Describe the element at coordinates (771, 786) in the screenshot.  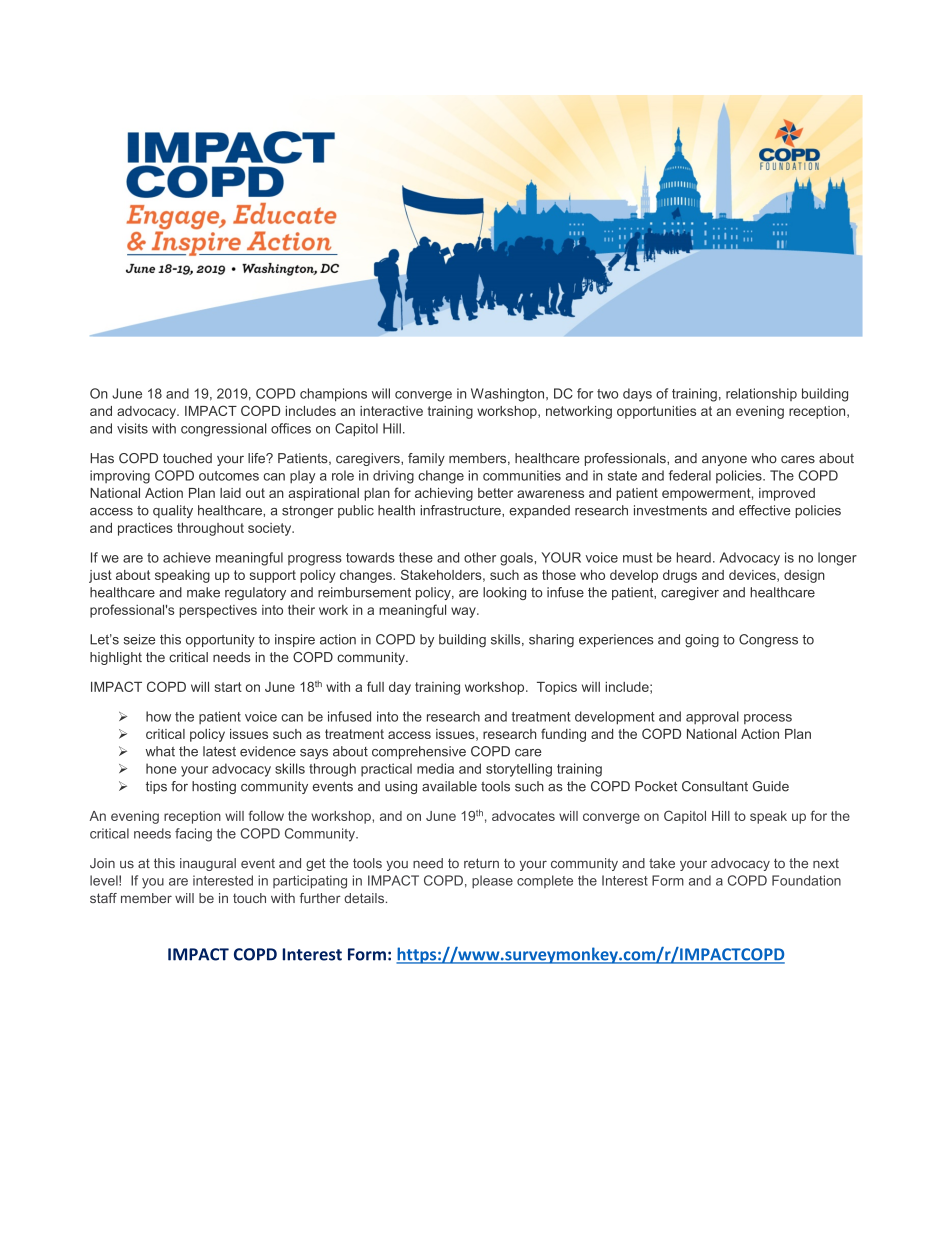
I see `Guide` at that location.
